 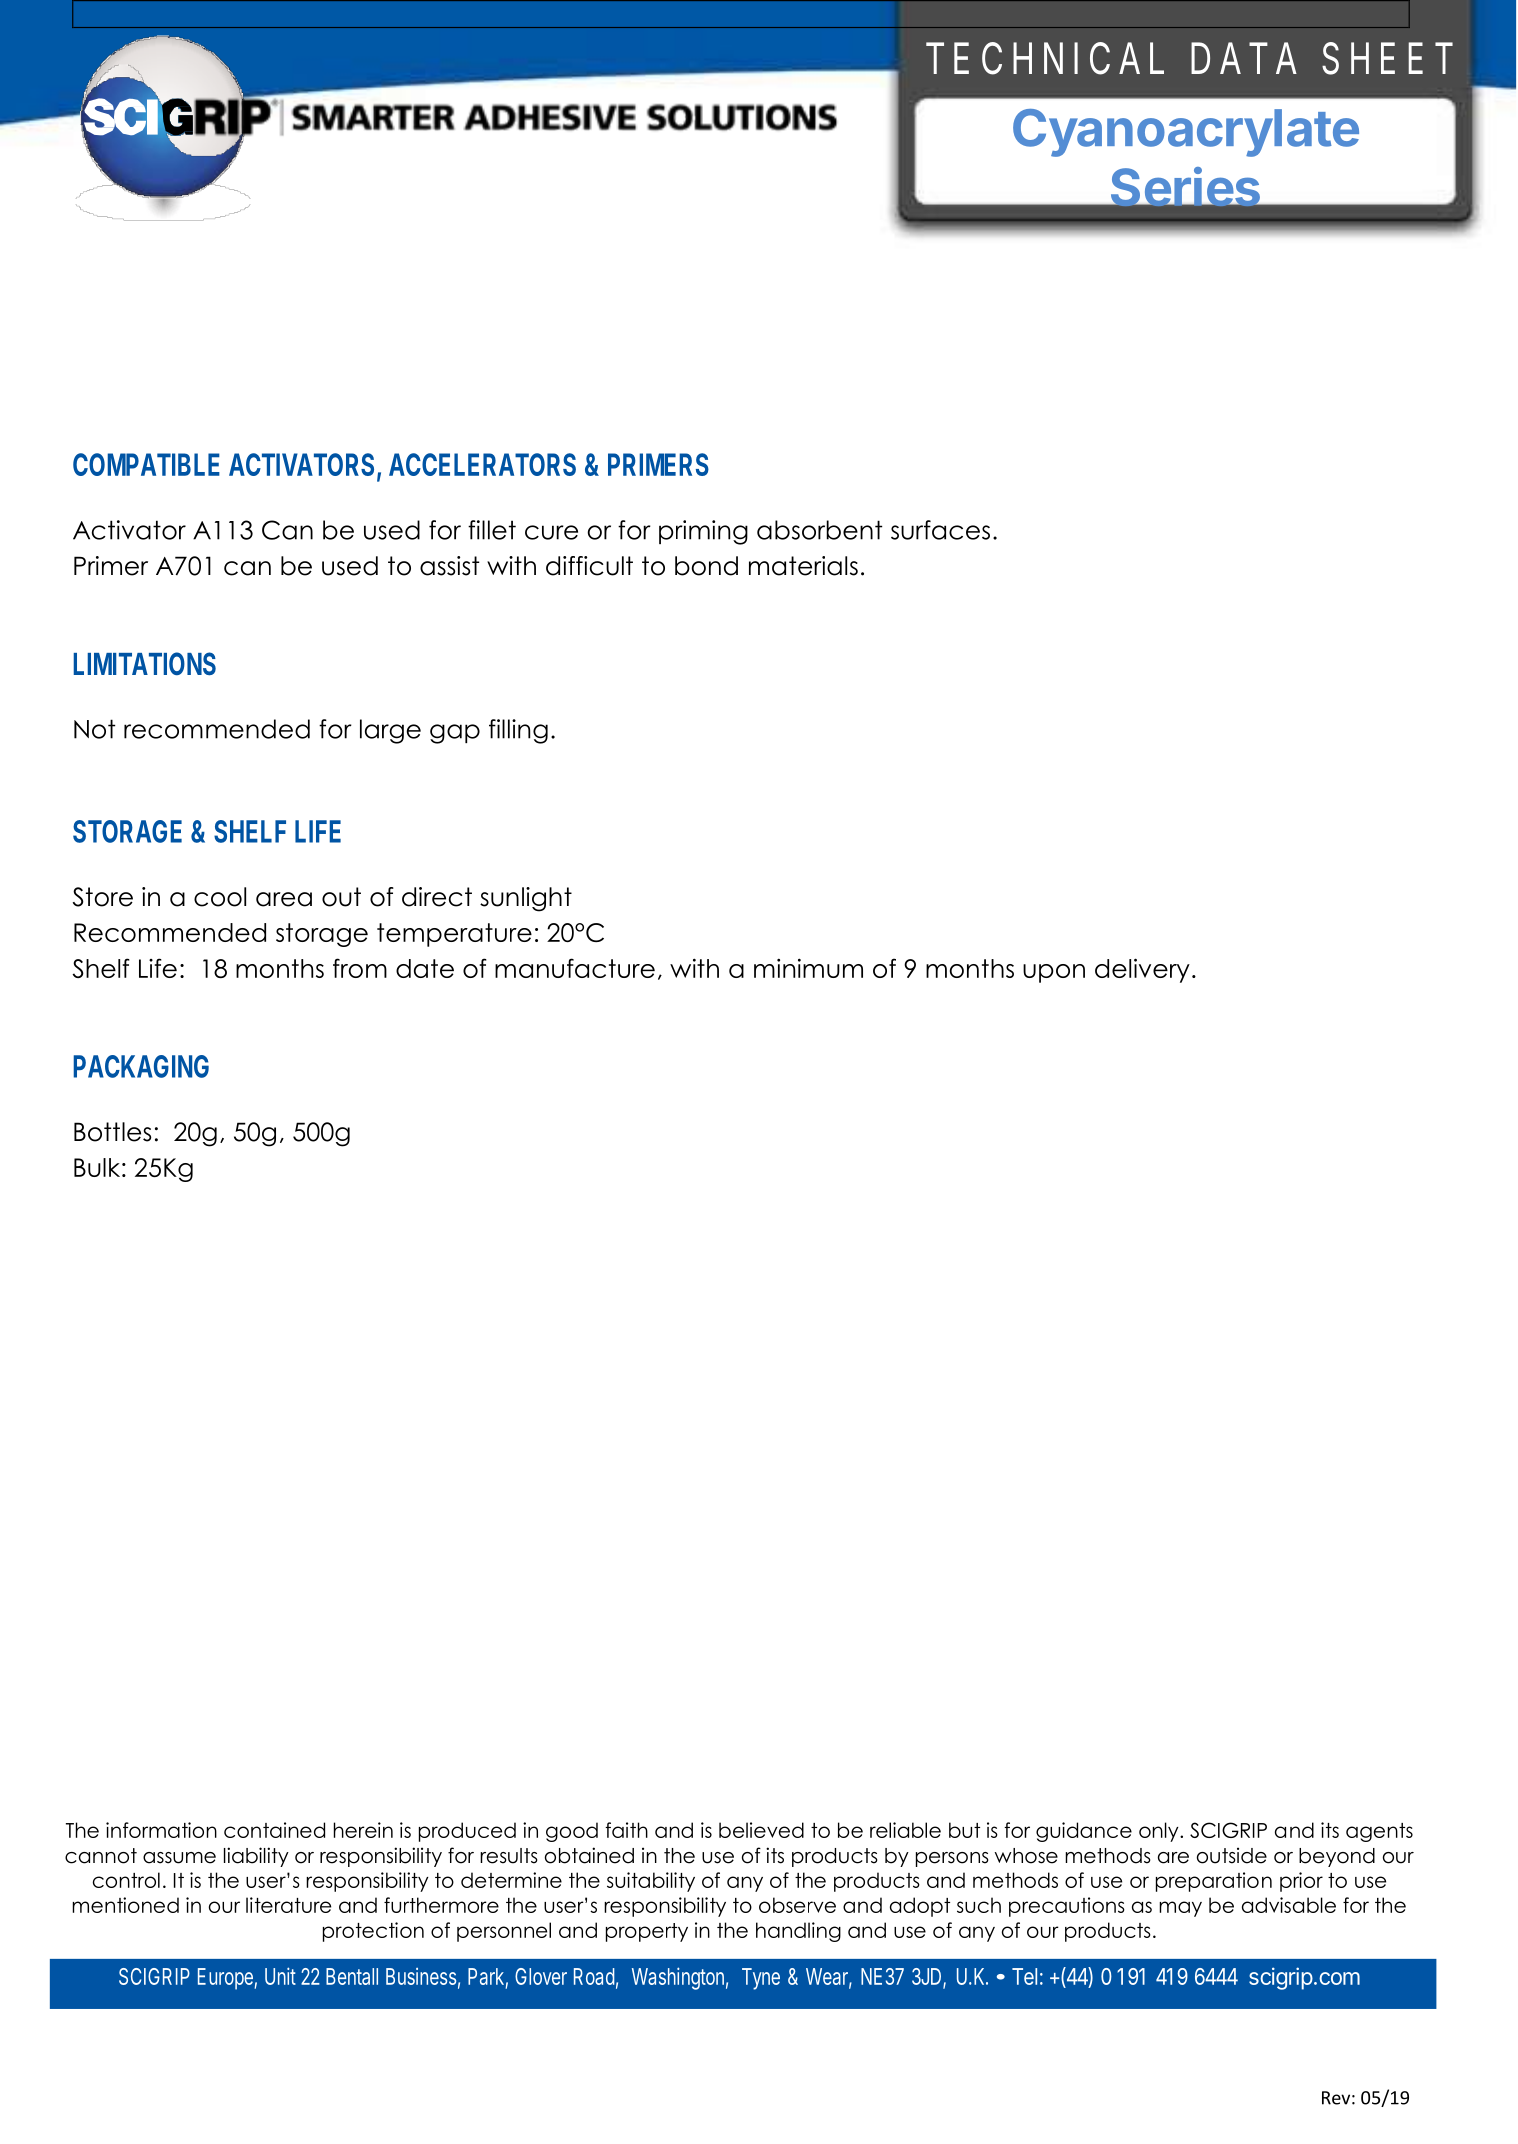 What do you see at coordinates (1180, 1909) in the screenshot?
I see `may` at bounding box center [1180, 1909].
